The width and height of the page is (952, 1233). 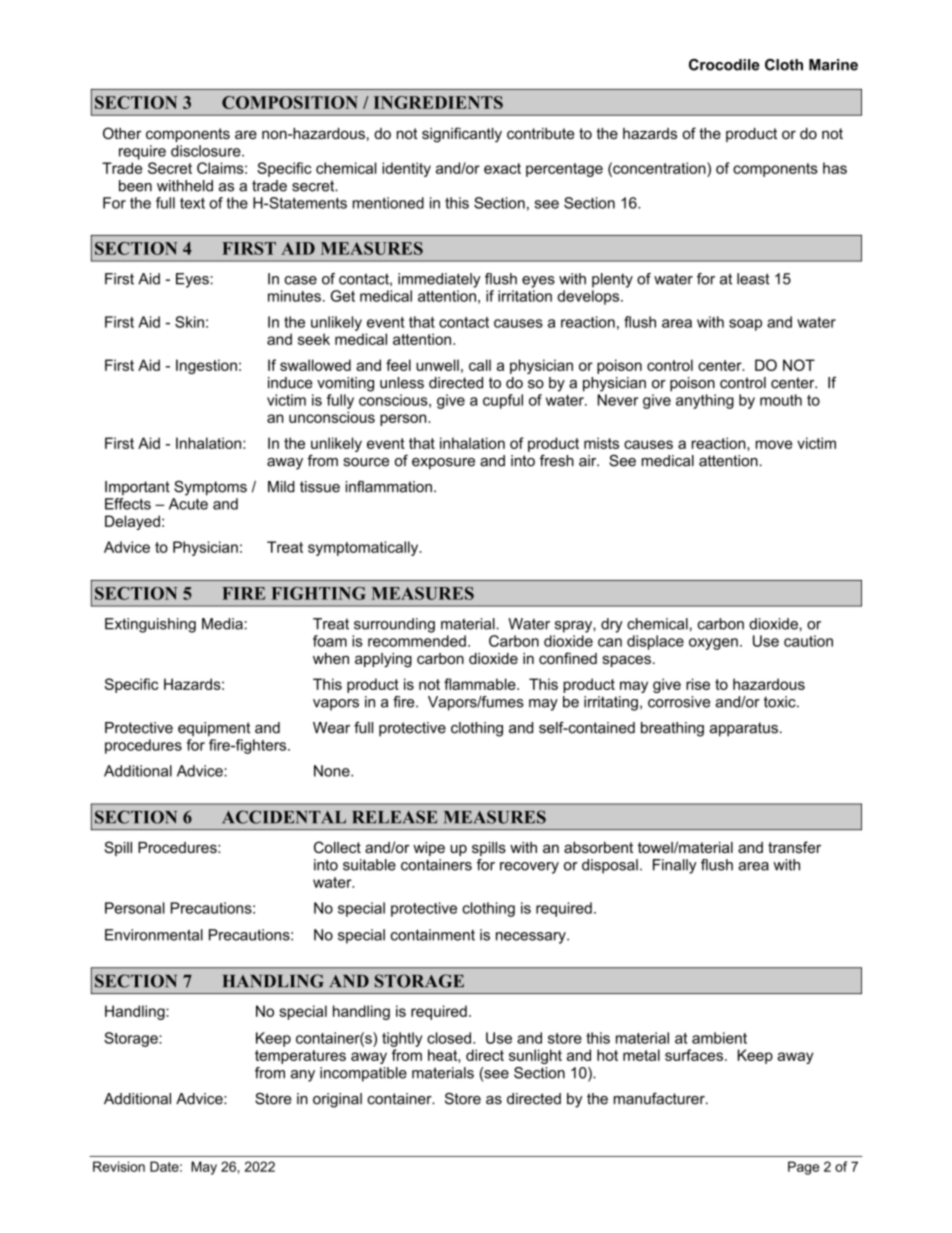 I want to click on Marine, so click(x=833, y=65).
